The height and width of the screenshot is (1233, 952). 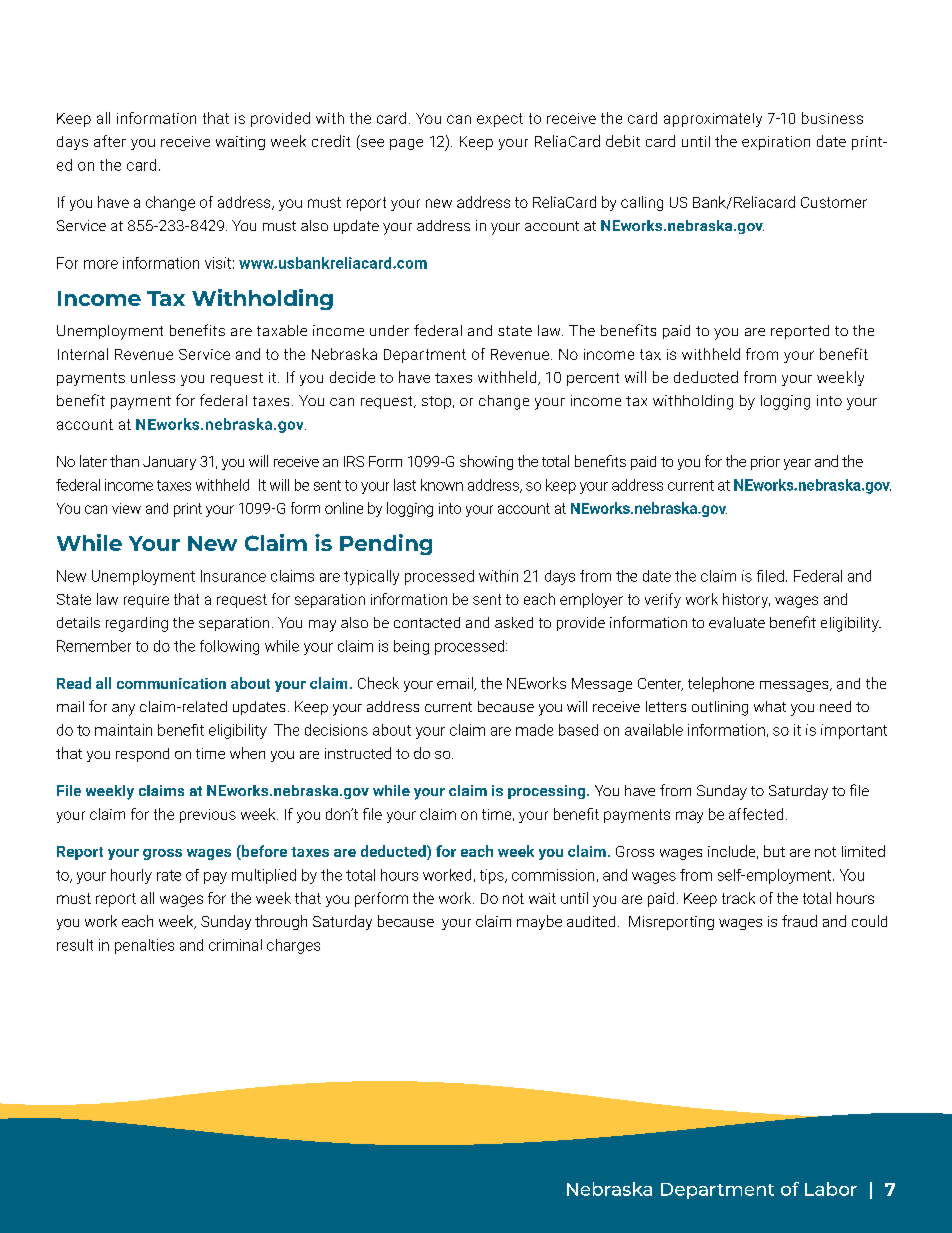 What do you see at coordinates (776, 143) in the screenshot?
I see `expiration` at bounding box center [776, 143].
